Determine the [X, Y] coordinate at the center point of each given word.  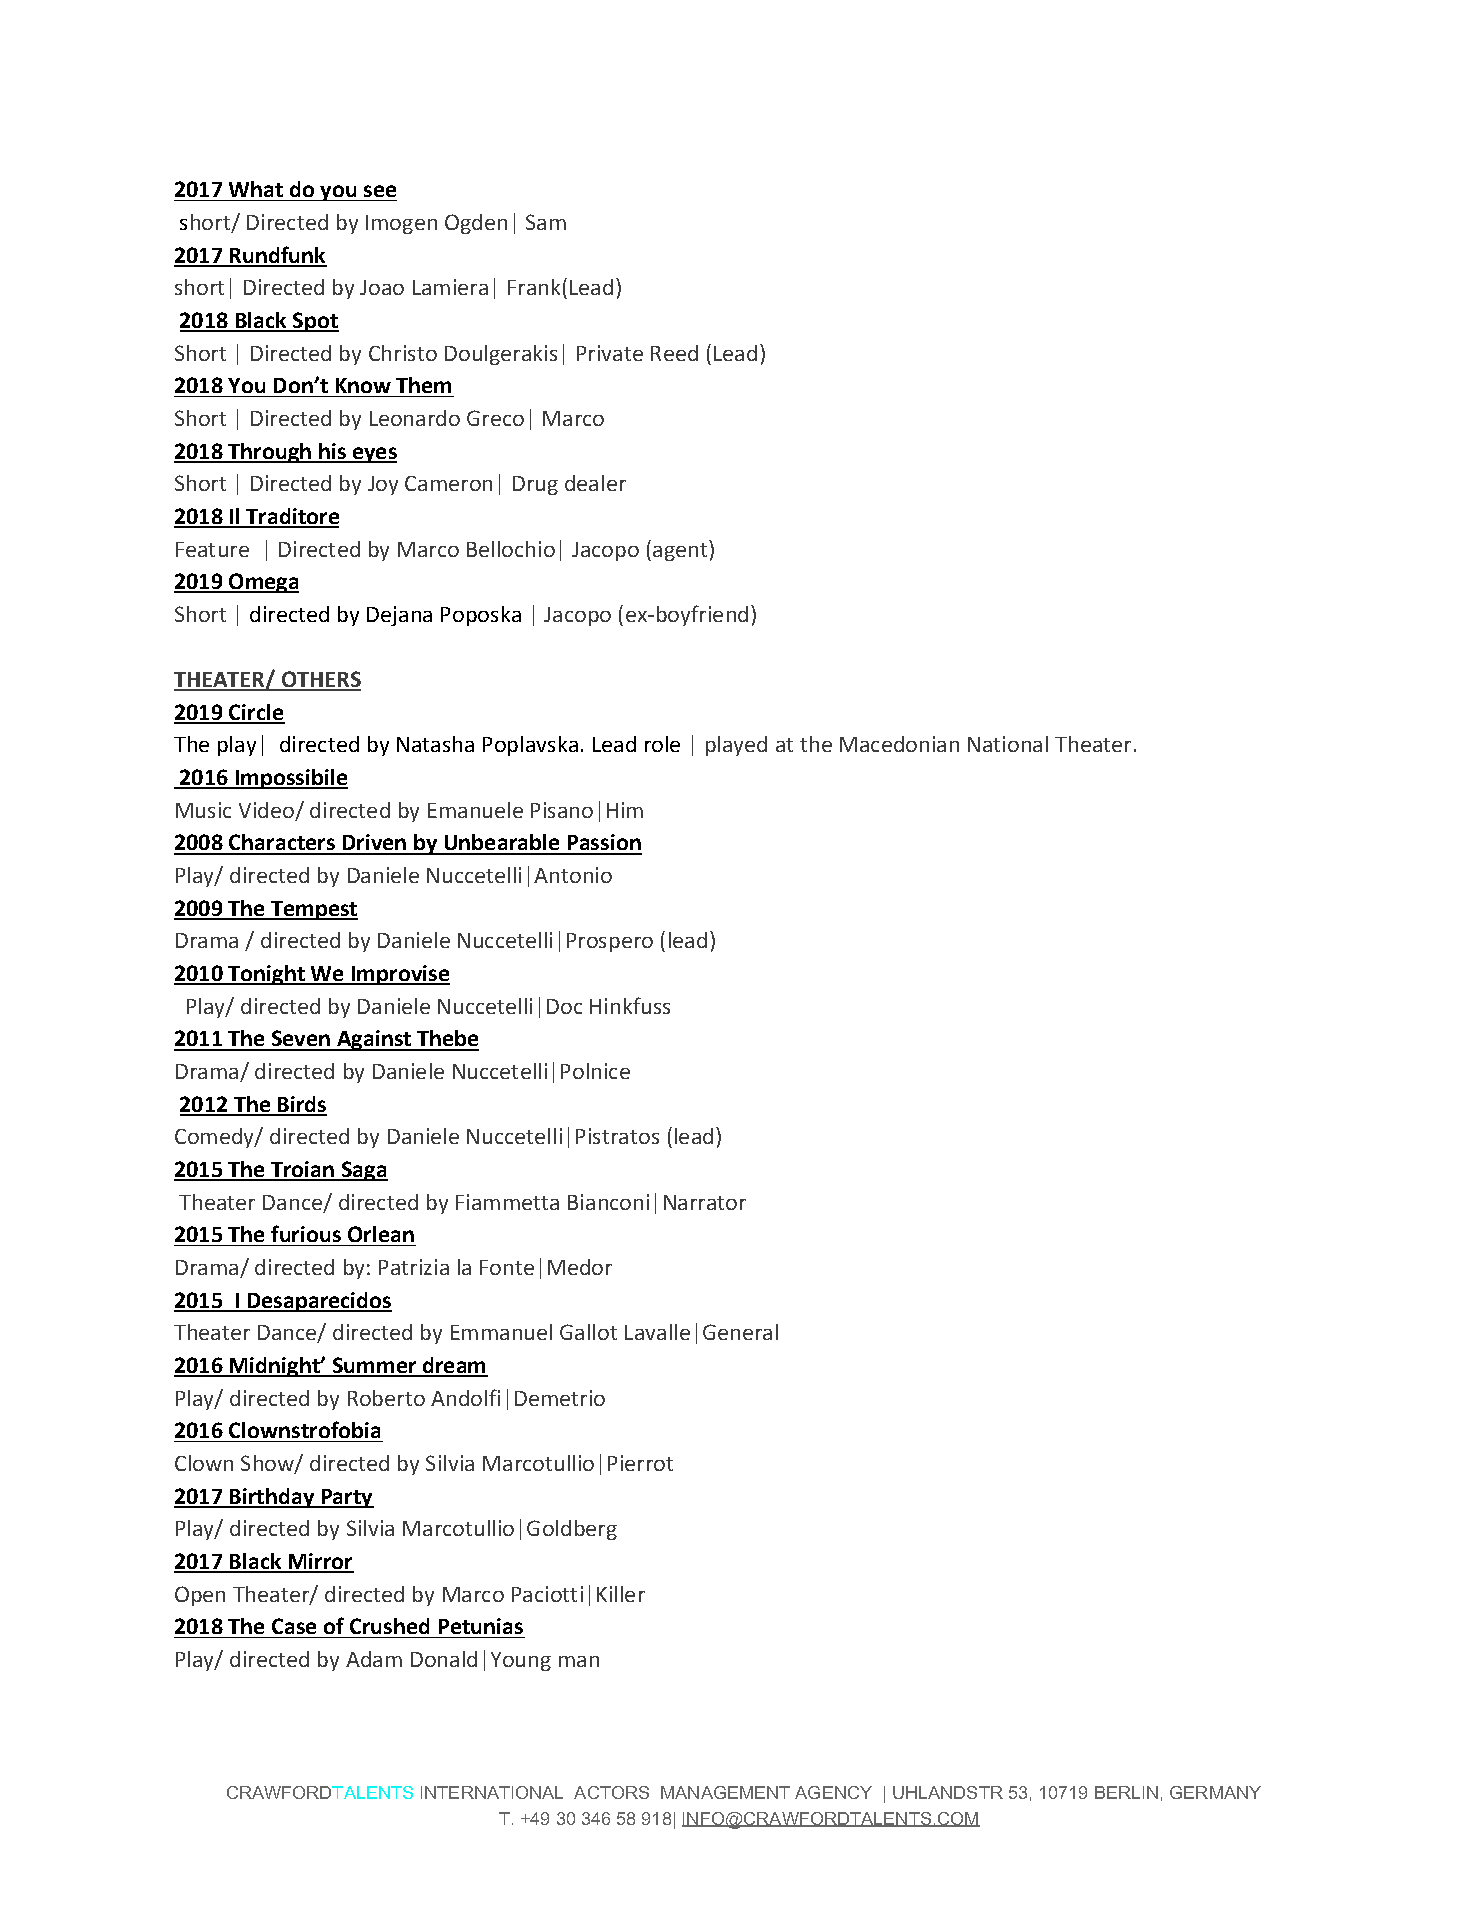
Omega [263, 583]
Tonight [266, 975]
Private [610, 353]
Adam [374, 1659]
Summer [375, 1366]
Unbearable [502, 844]
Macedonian [899, 744]
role [662, 744]
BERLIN [1126, 1792]
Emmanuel [501, 1332]
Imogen [401, 224]
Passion [603, 844]
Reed [674, 353]
